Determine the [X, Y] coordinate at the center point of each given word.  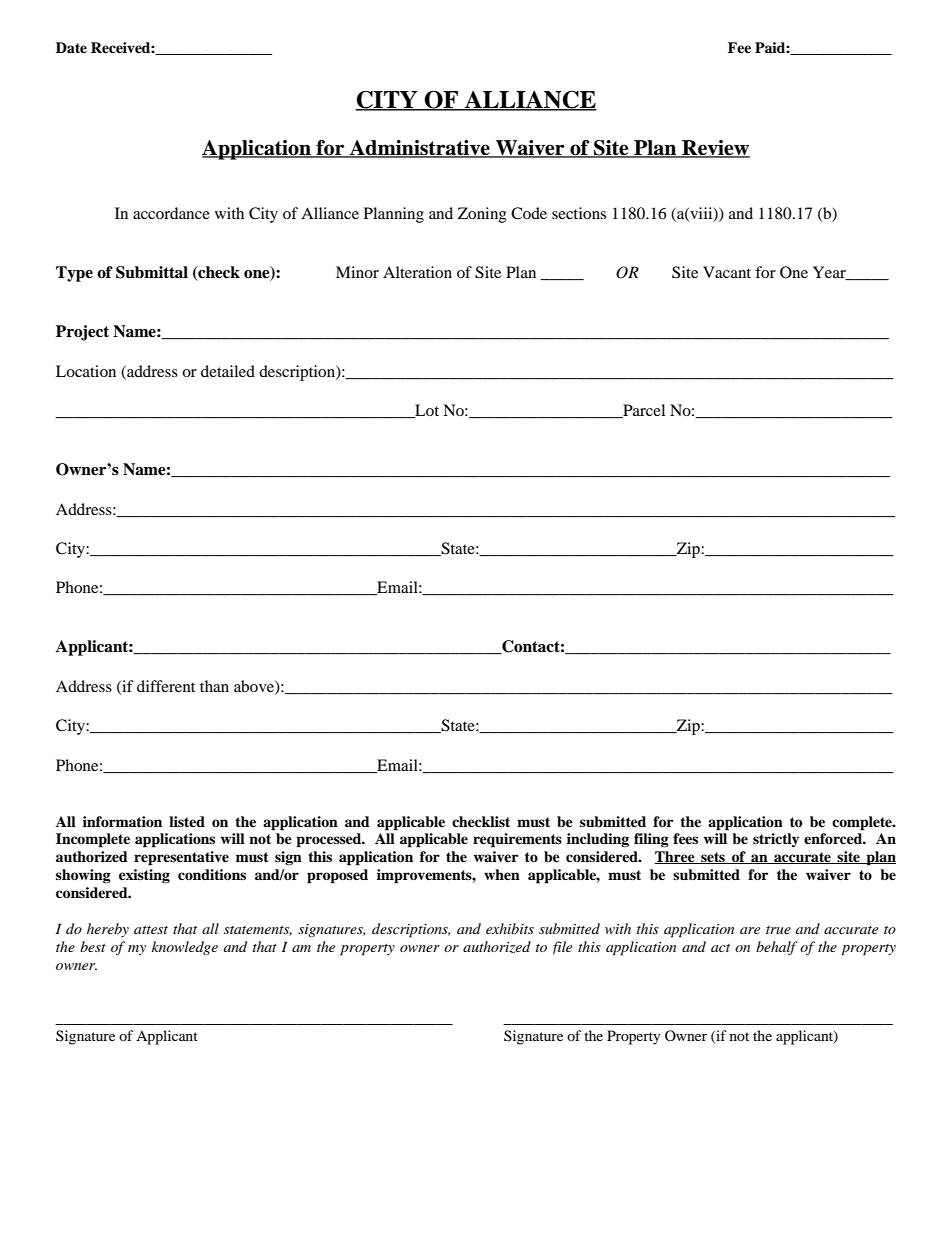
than [214, 686]
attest [151, 930]
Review [715, 149]
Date [71, 47]
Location [86, 371]
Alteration [417, 272]
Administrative [420, 149]
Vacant [727, 272]
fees [685, 838]
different [166, 686]
